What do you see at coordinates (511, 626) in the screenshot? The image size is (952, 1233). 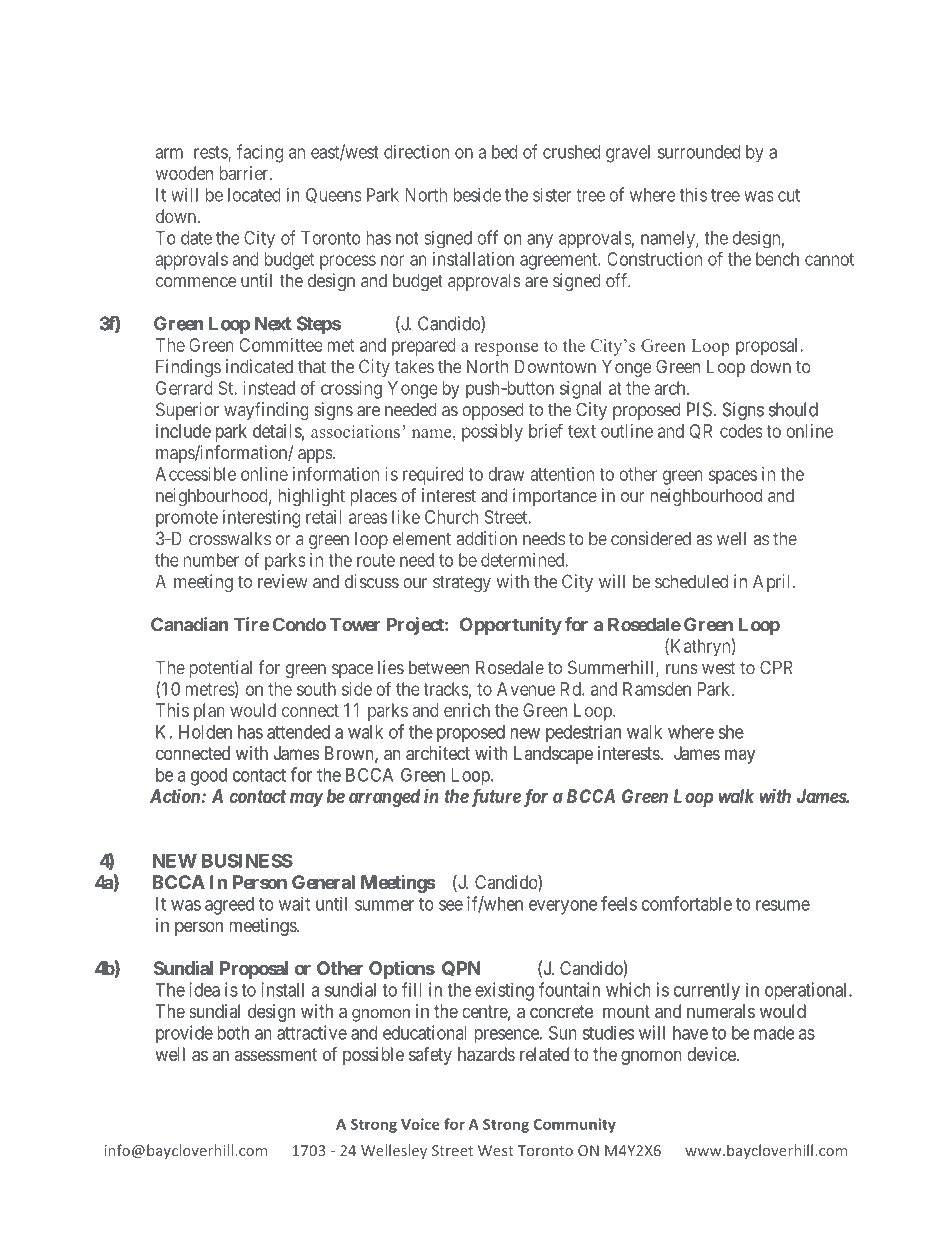 I see `Opportunity` at bounding box center [511, 626].
